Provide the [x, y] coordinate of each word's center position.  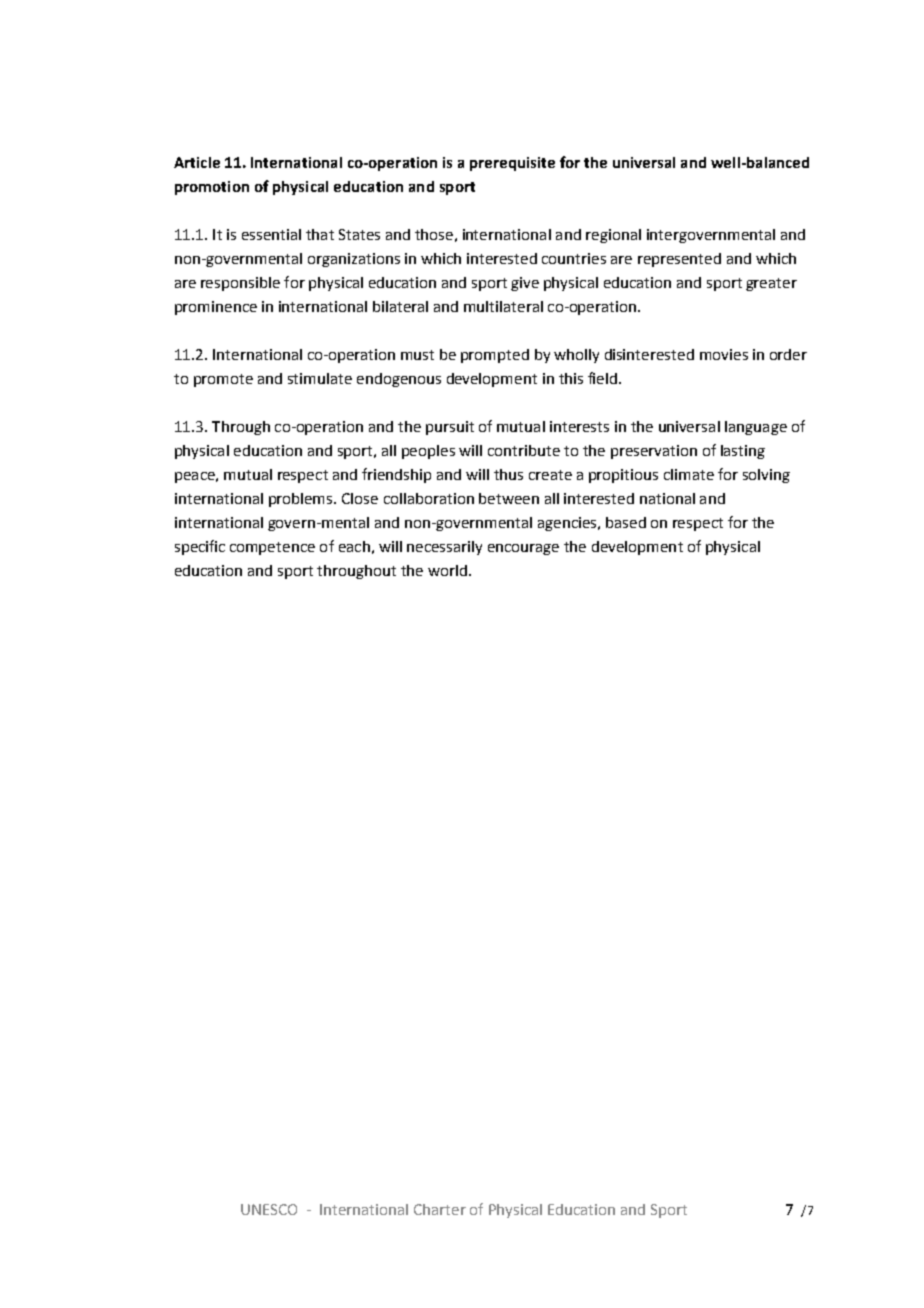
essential [271, 234]
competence [272, 548]
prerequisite [512, 164]
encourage [523, 549]
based [626, 522]
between [509, 498]
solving [766, 476]
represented [679, 260]
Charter [440, 1209]
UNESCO [269, 1209]
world [447, 570]
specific [200, 547]
